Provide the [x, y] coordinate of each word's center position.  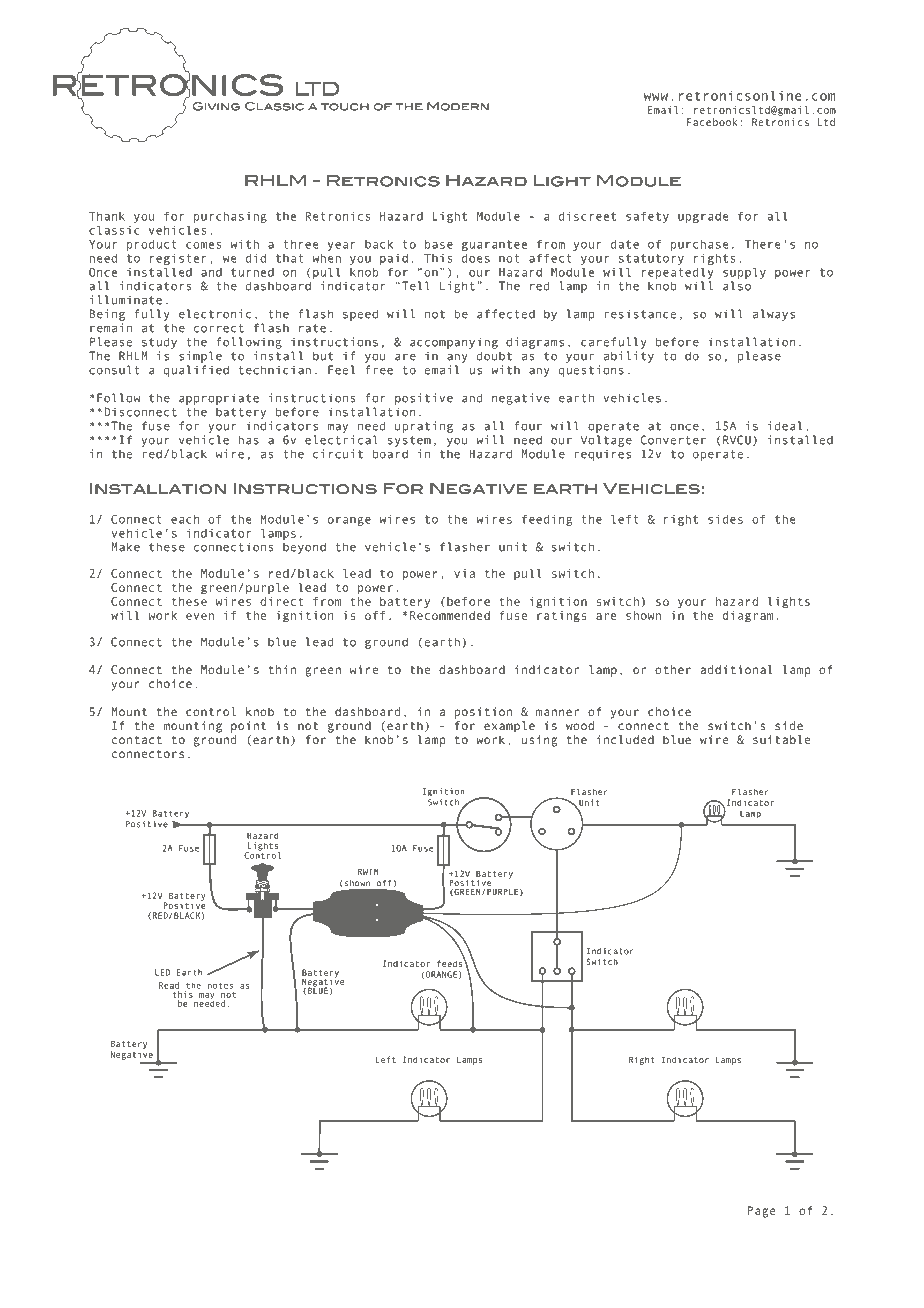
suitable [781, 739]
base [439, 244]
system [409, 441]
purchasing [230, 217]
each [185, 519]
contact [137, 740]
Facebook [712, 122]
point [248, 727]
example [509, 727]
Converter [673, 440]
